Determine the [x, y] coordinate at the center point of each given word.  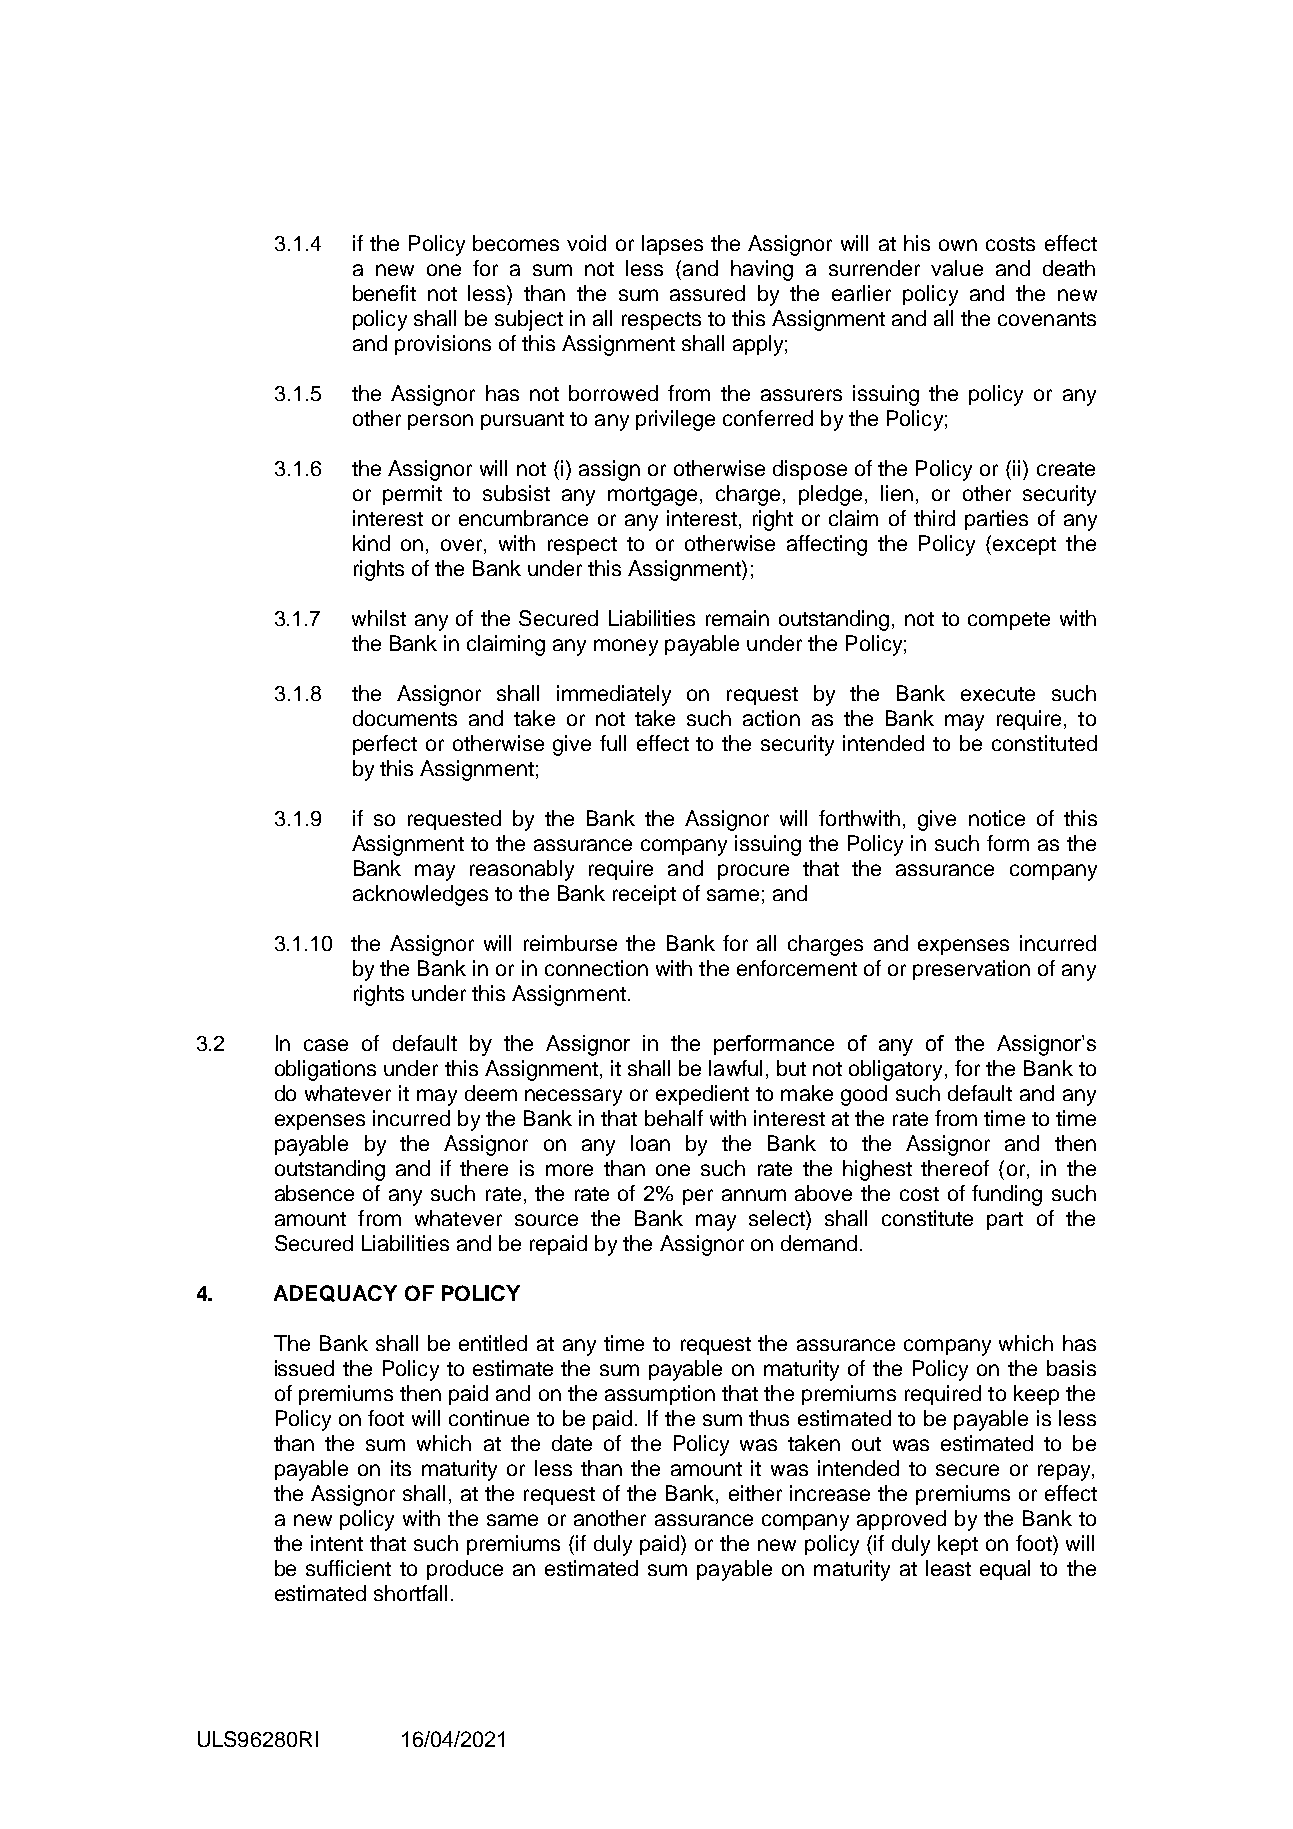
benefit [384, 293]
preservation [971, 970]
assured [707, 293]
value [957, 268]
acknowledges [420, 895]
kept [958, 1545]
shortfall [410, 1593]
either [755, 1493]
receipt [644, 895]
